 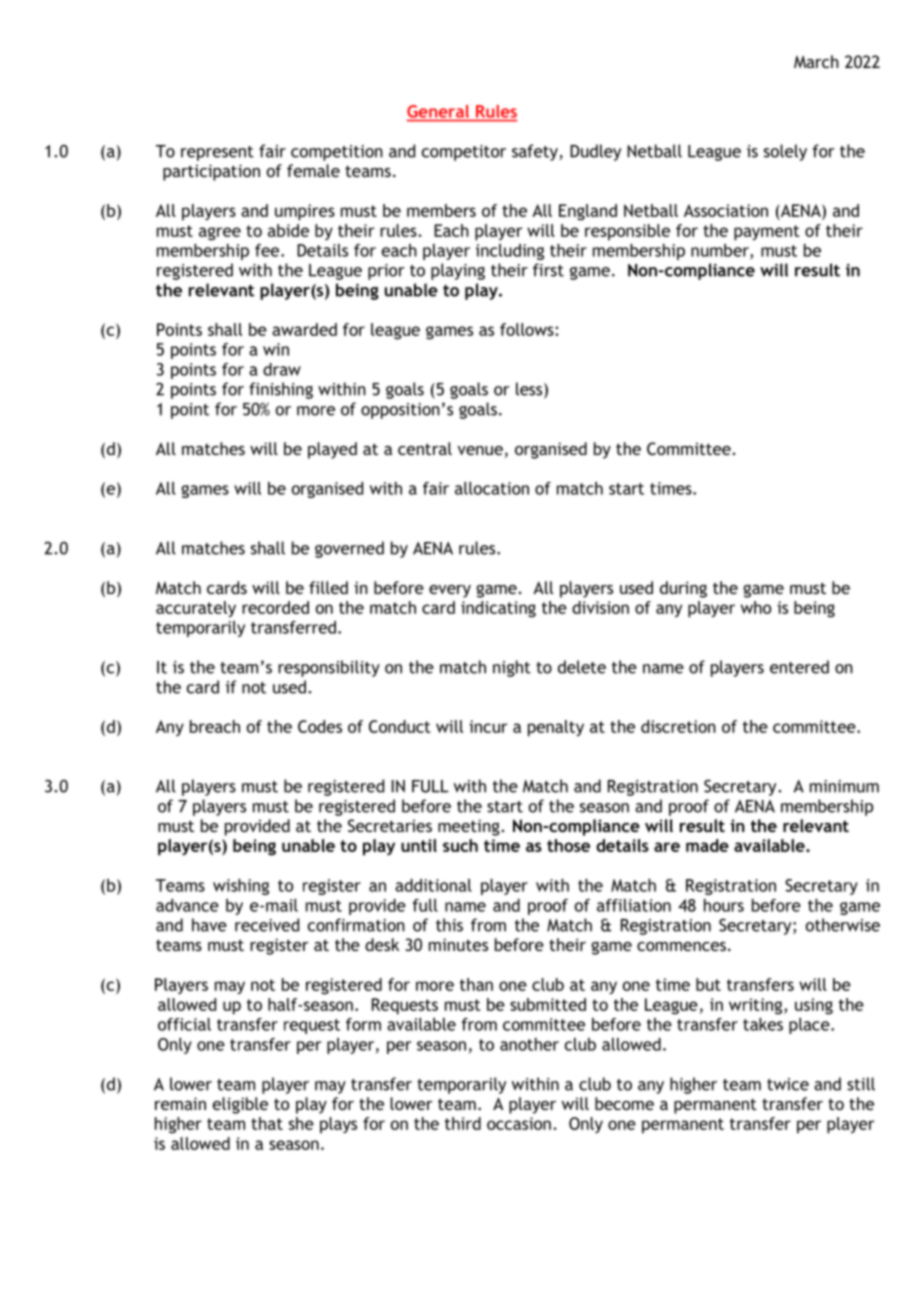 I want to click on represent, so click(x=217, y=153).
